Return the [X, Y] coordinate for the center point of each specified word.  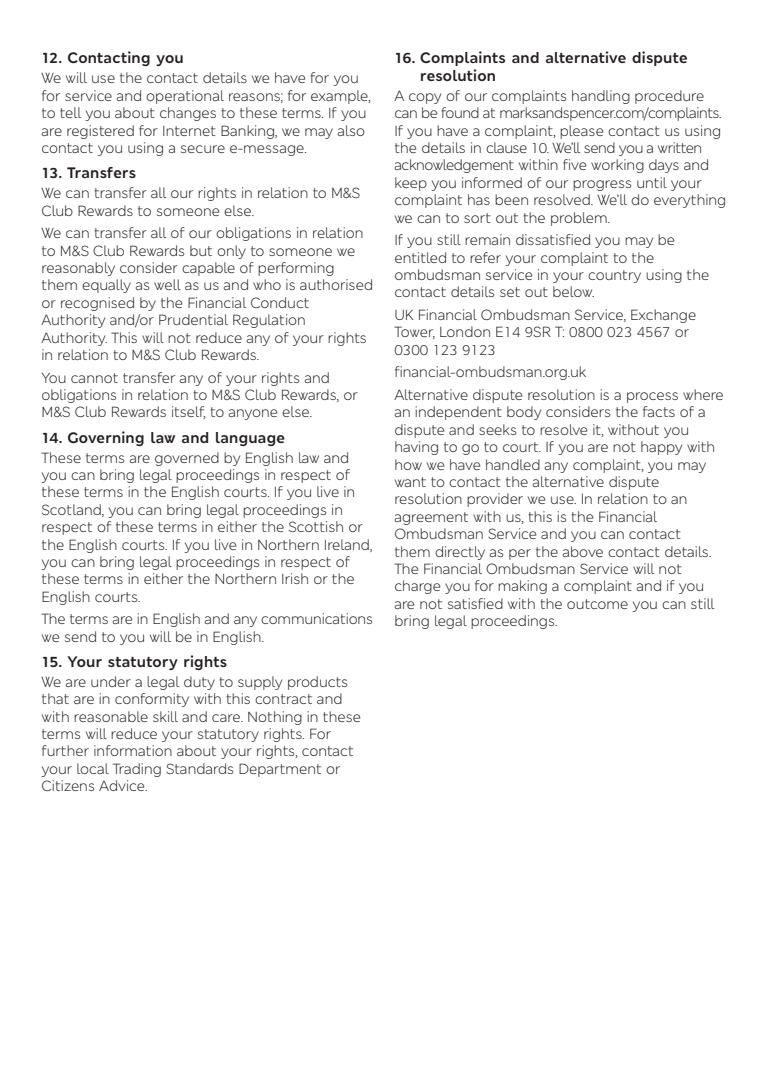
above [582, 551]
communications [316, 618]
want [410, 482]
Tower [414, 332]
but [201, 250]
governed [187, 459]
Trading [137, 770]
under [111, 681]
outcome [597, 604]
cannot [94, 378]
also [351, 130]
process [652, 397]
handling [601, 97]
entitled [420, 257]
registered [100, 132]
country [614, 276]
